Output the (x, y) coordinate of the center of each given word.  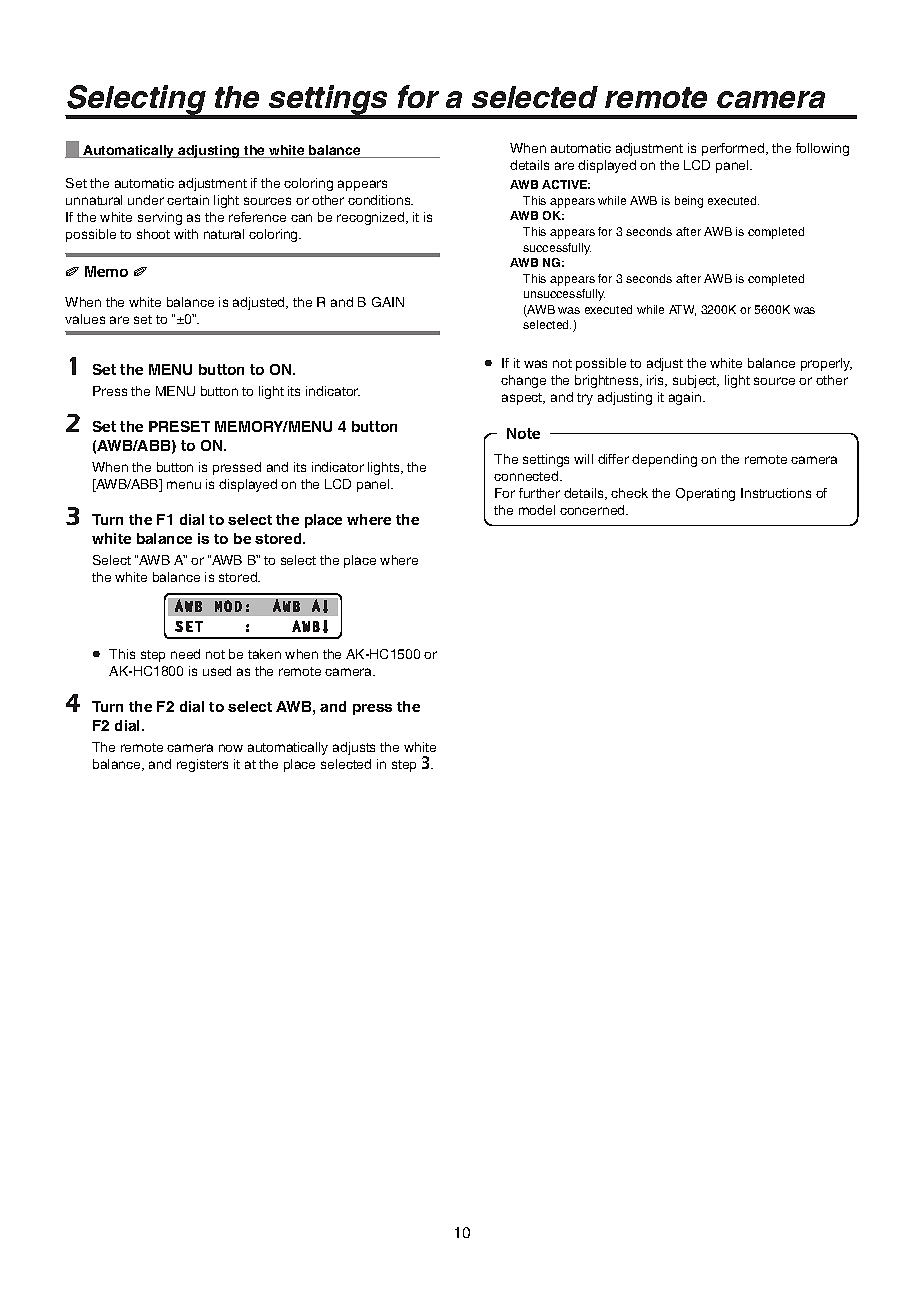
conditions (380, 200)
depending (664, 460)
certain (188, 200)
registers (202, 765)
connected (527, 476)
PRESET (179, 426)
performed (734, 149)
